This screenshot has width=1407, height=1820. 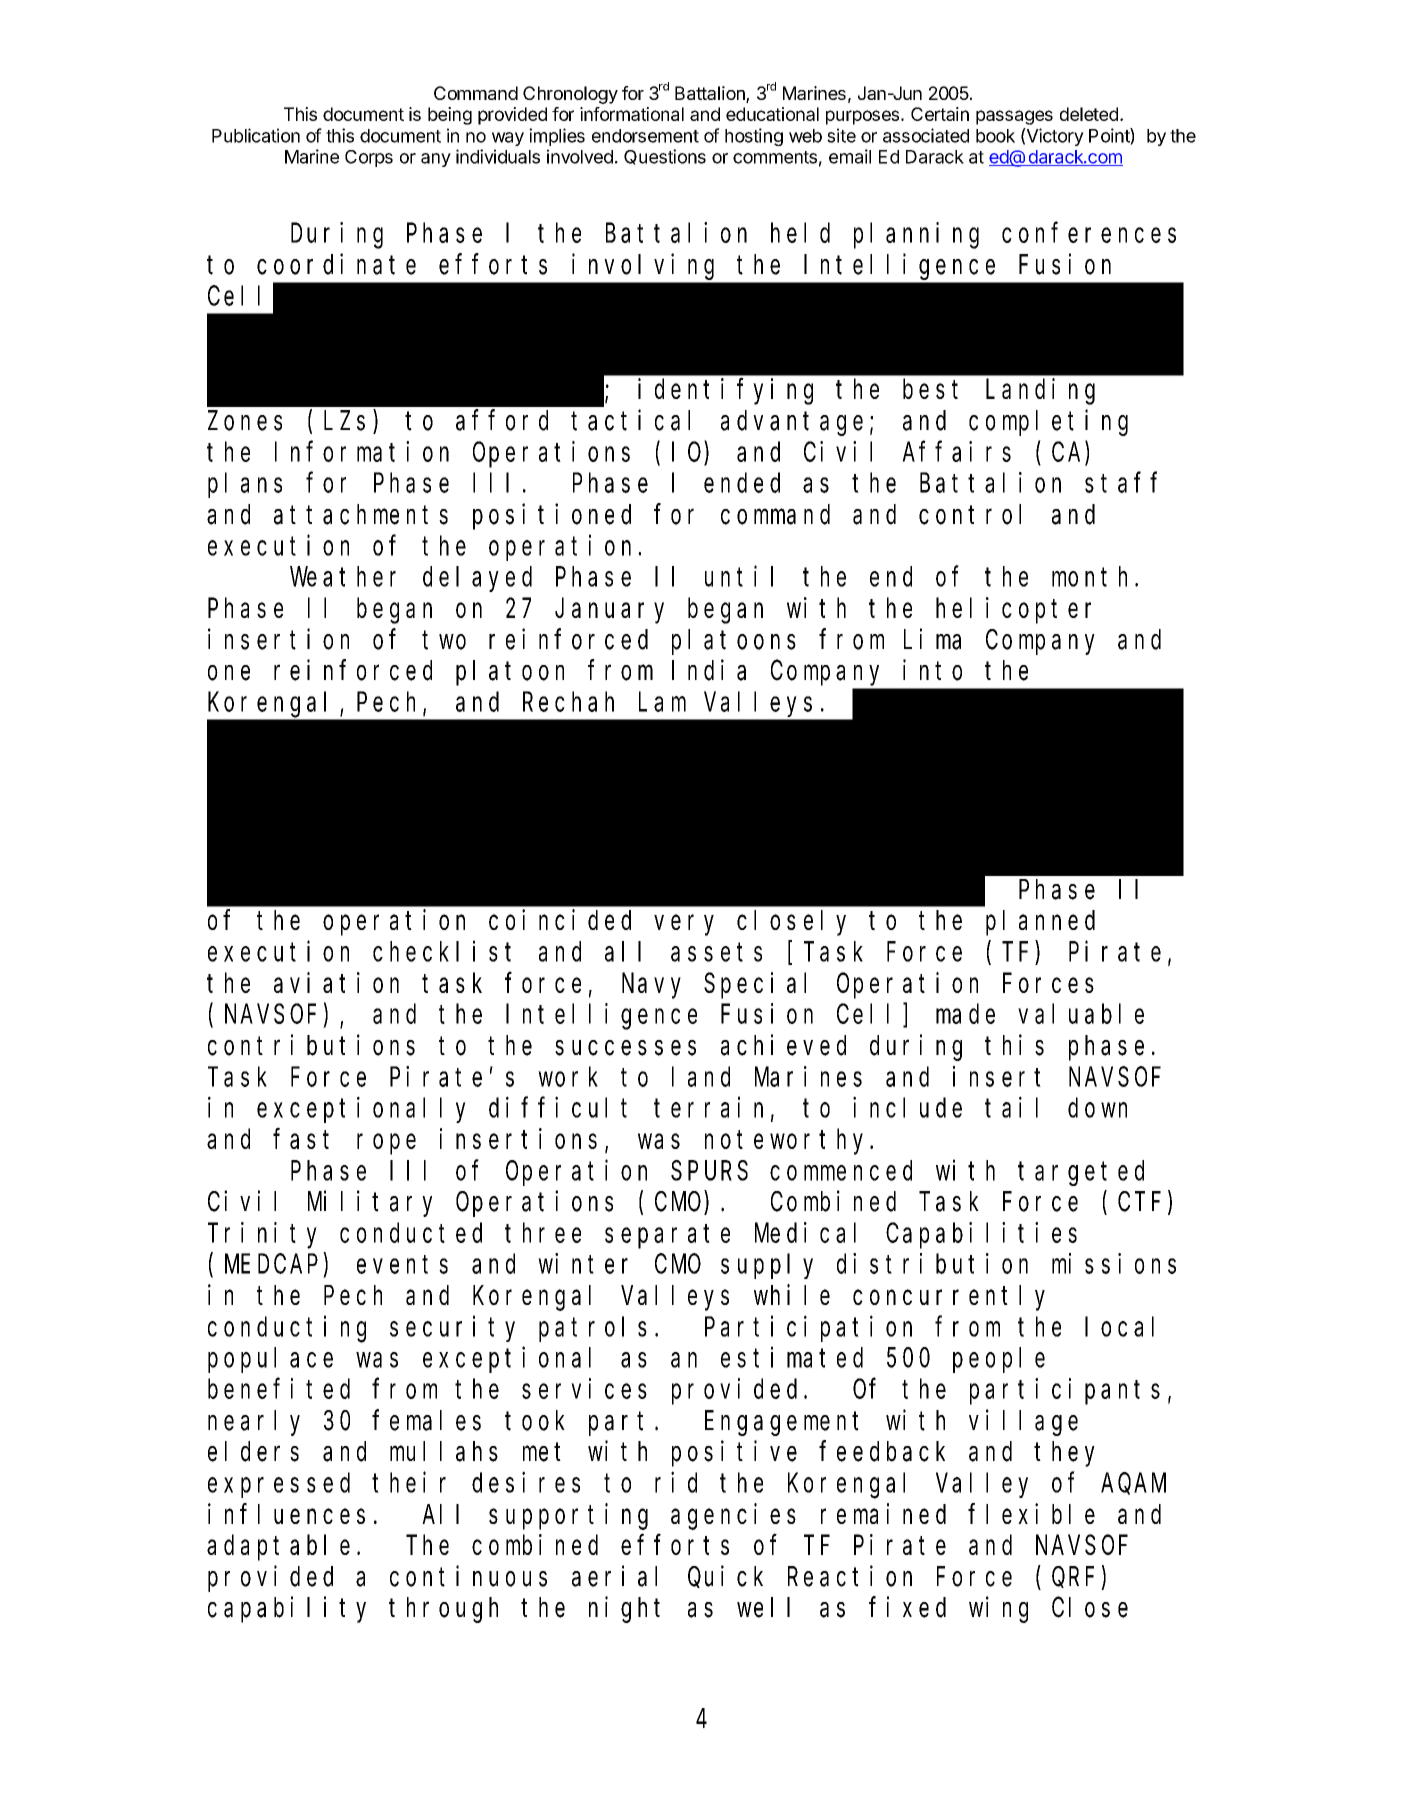 I want to click on aviation, so click(x=336, y=982).
